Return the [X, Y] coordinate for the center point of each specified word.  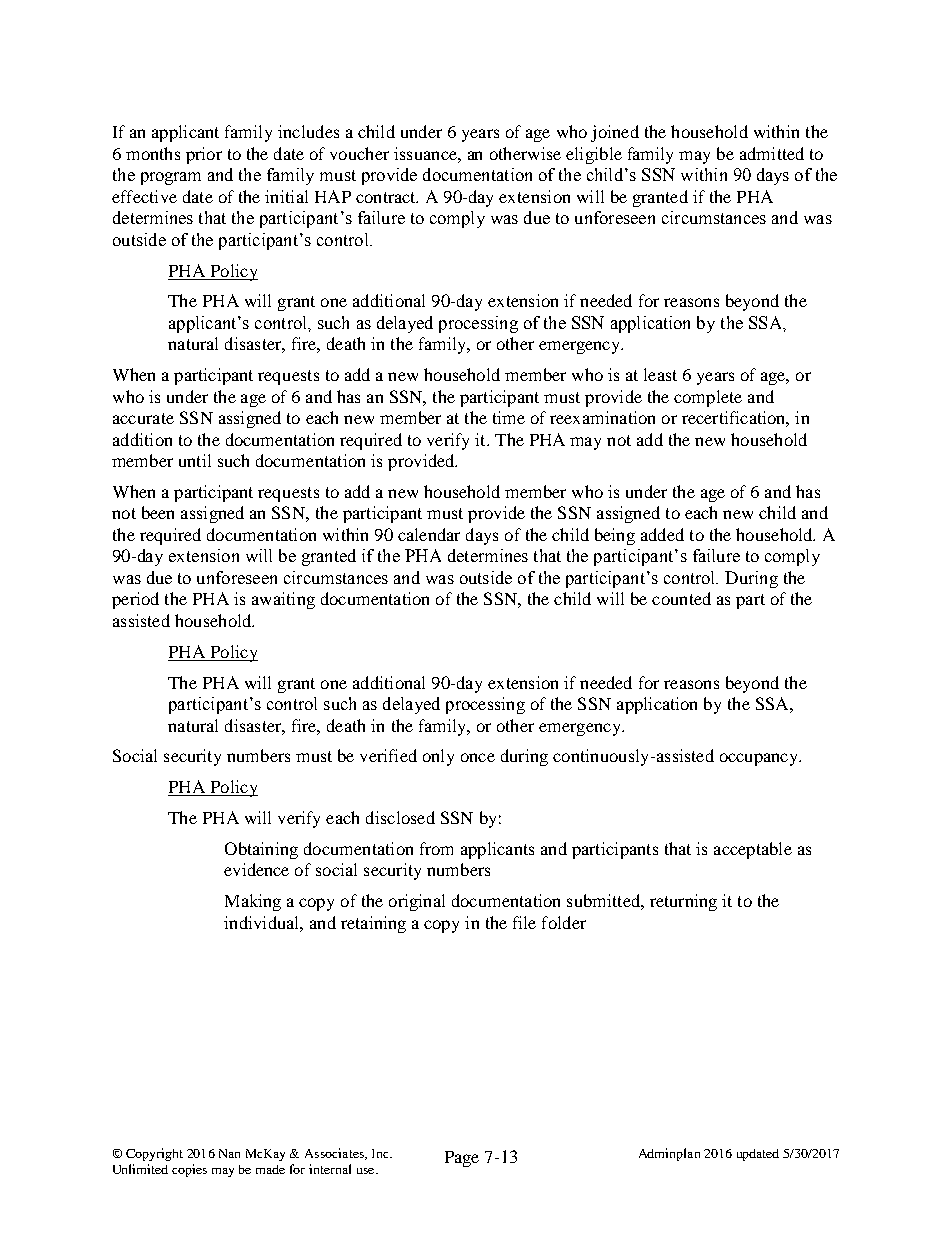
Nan [229, 1153]
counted [681, 598]
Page [462, 1159]
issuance [426, 153]
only [438, 757]
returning [683, 902]
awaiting [283, 600]
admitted [772, 153]
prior [204, 155]
